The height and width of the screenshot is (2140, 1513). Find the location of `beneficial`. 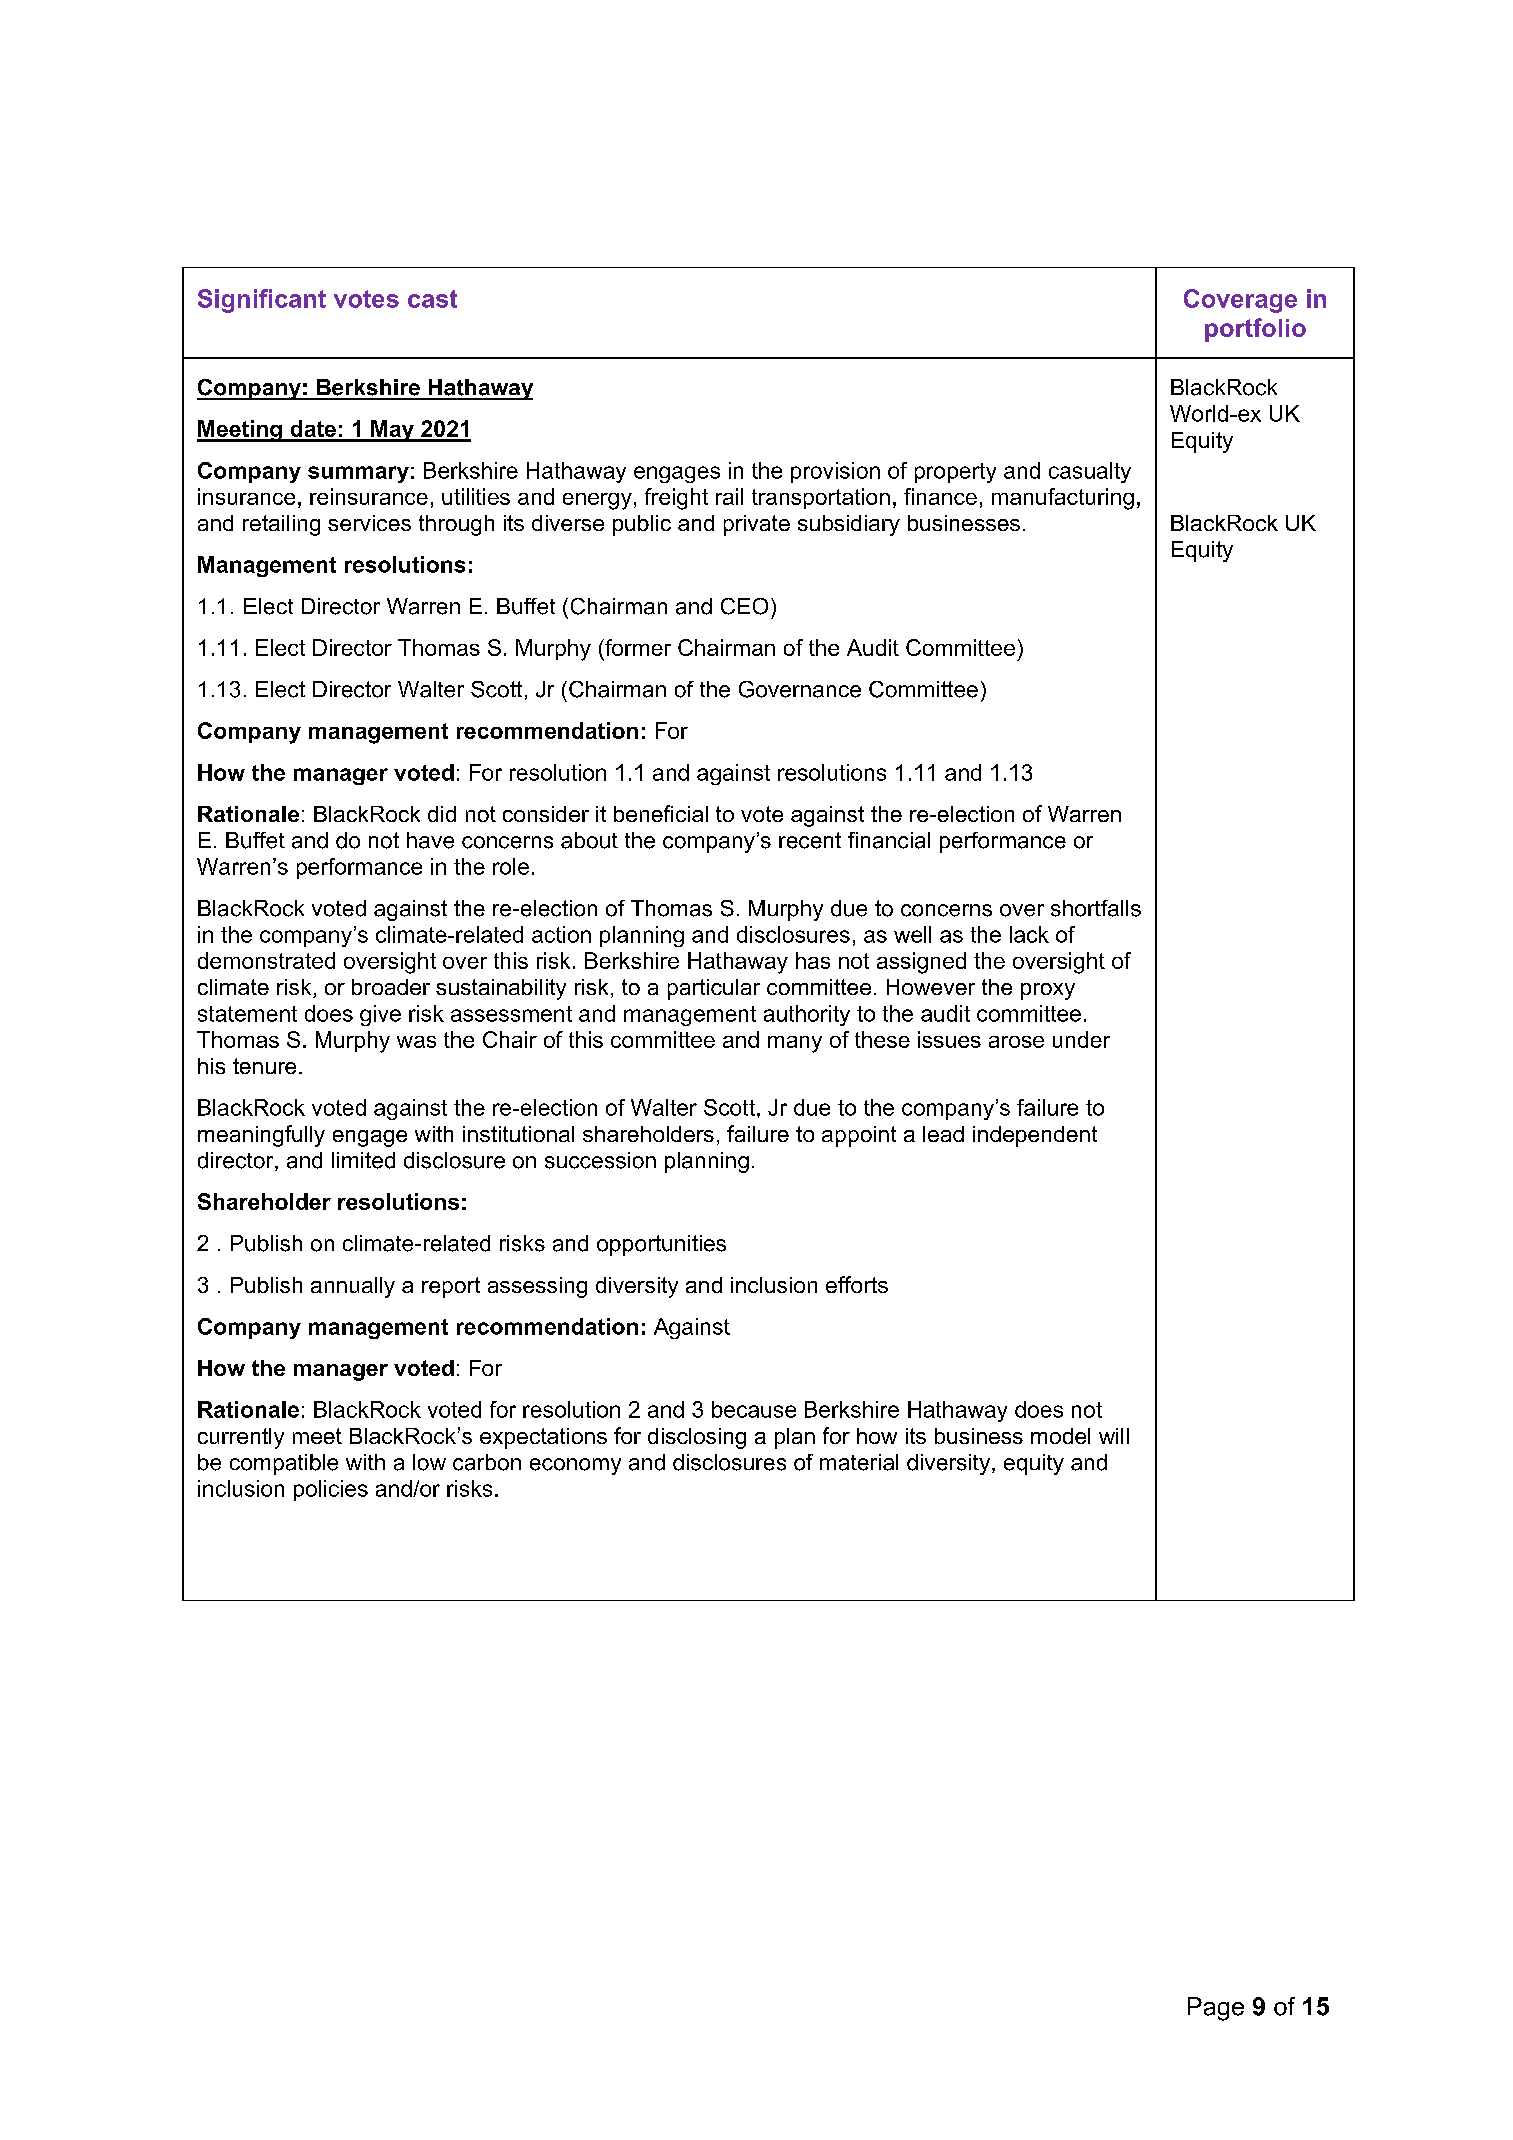

beneficial is located at coordinates (661, 813).
